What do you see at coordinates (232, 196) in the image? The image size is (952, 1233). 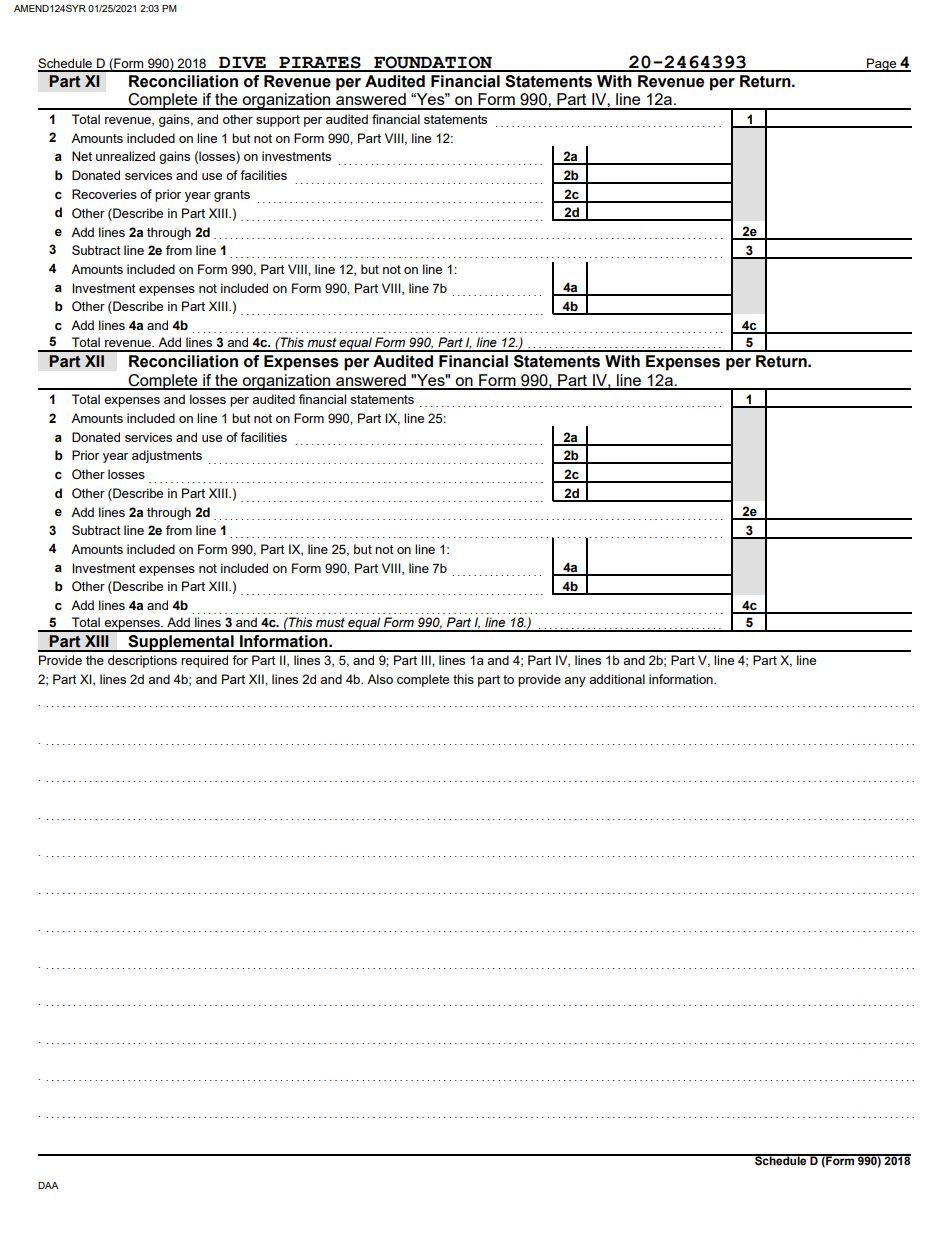 I see `grants` at bounding box center [232, 196].
